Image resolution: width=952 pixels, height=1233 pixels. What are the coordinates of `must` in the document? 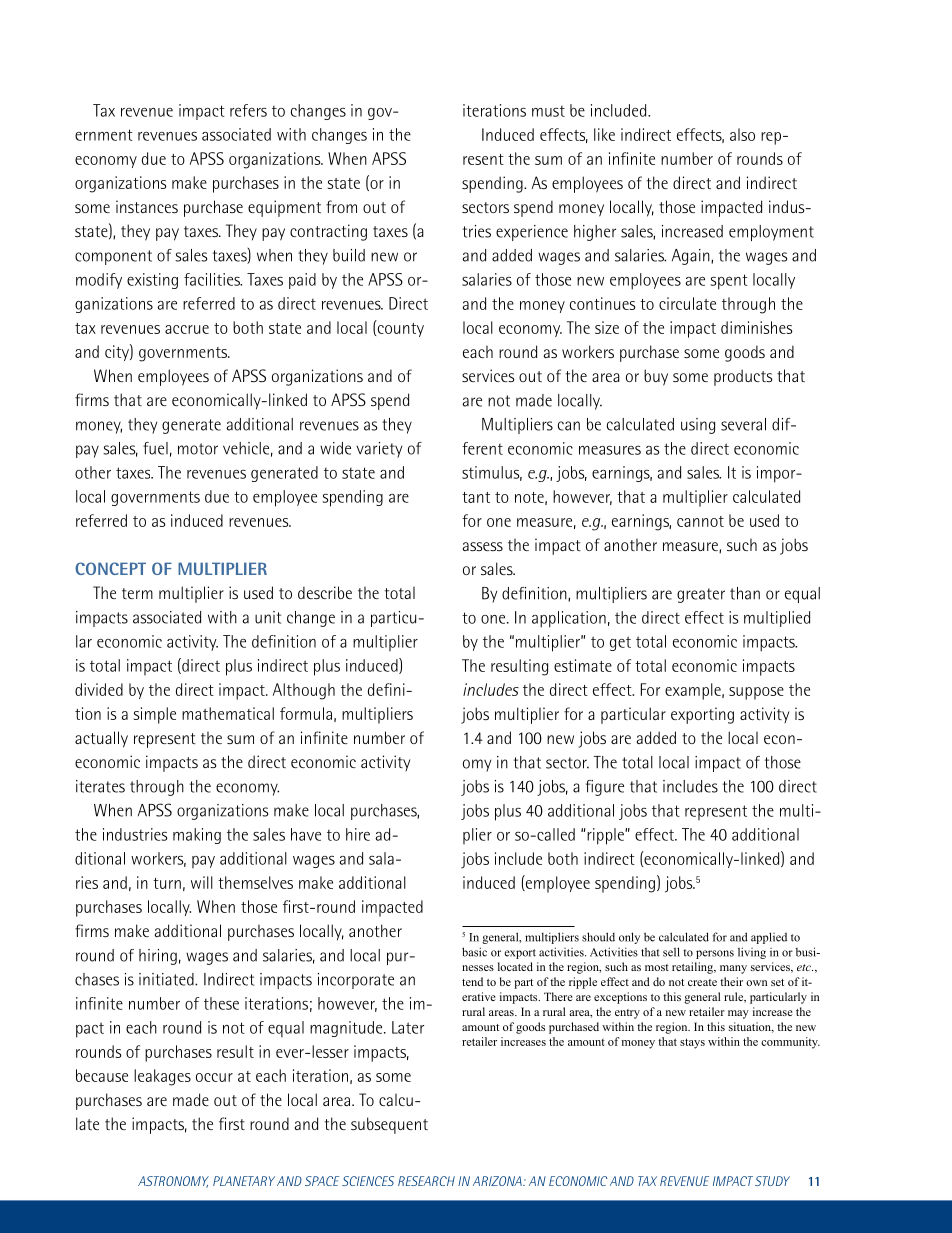 It's located at (548, 111).
